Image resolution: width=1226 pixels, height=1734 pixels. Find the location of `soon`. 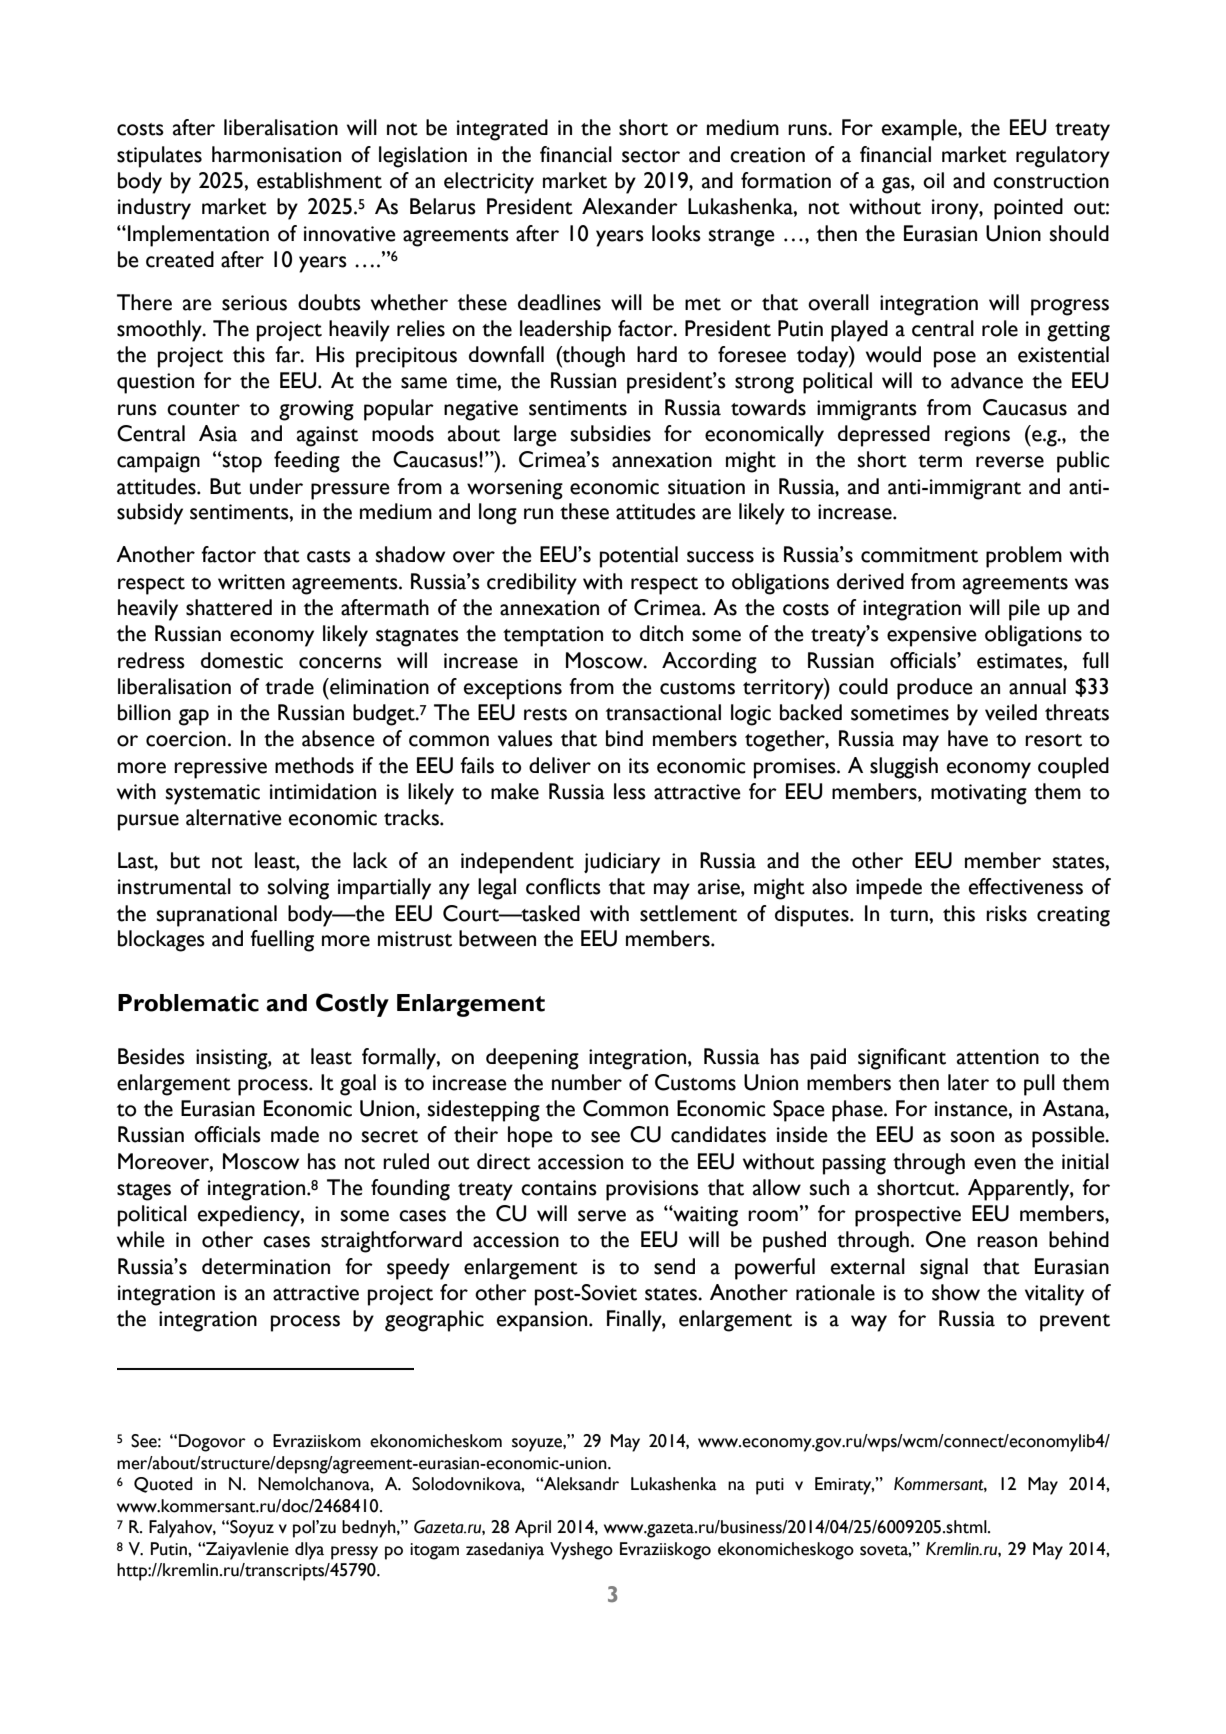

soon is located at coordinates (972, 1137).
